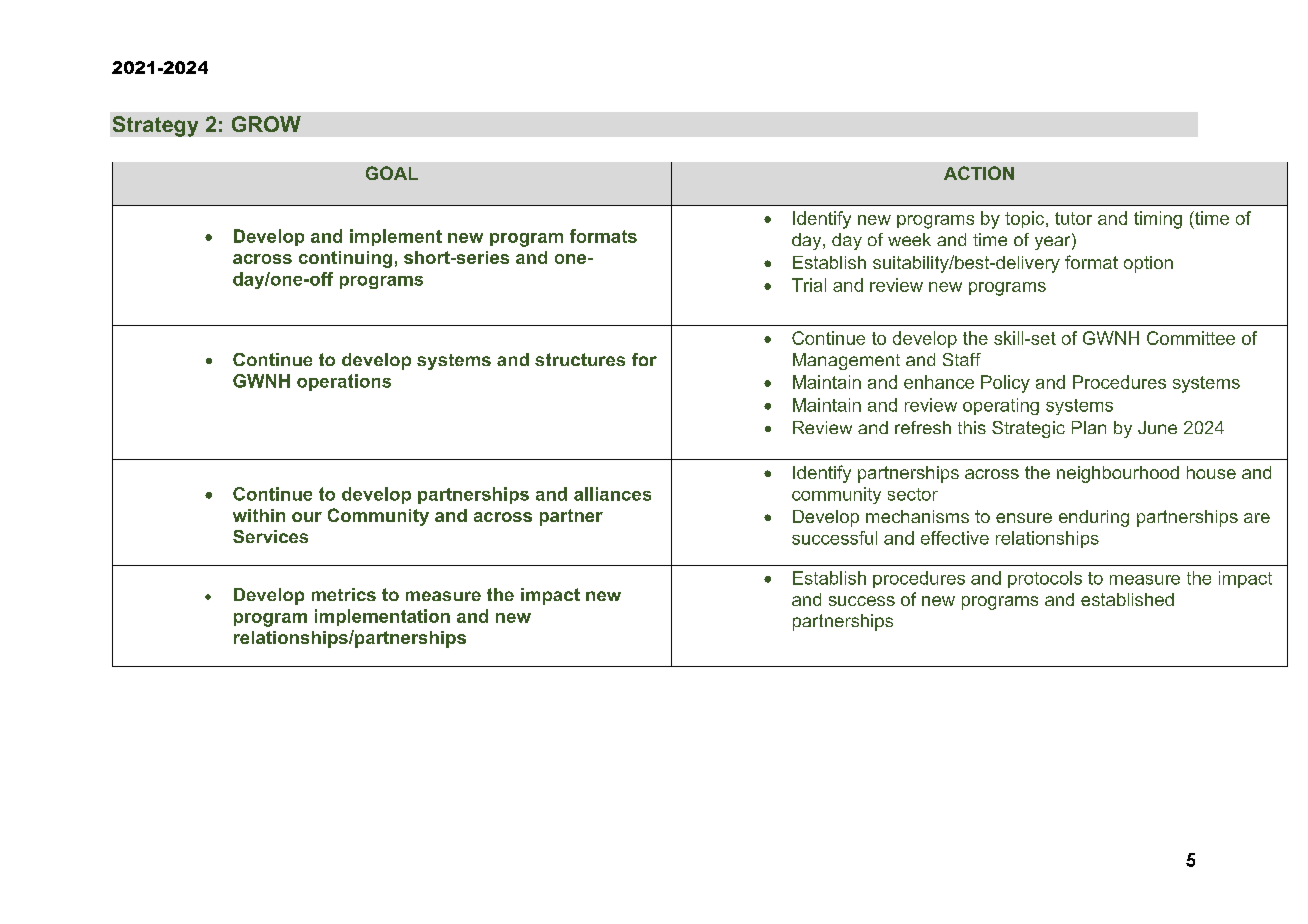 The height and width of the screenshot is (924, 1308). What do you see at coordinates (259, 515) in the screenshot?
I see `within` at bounding box center [259, 515].
